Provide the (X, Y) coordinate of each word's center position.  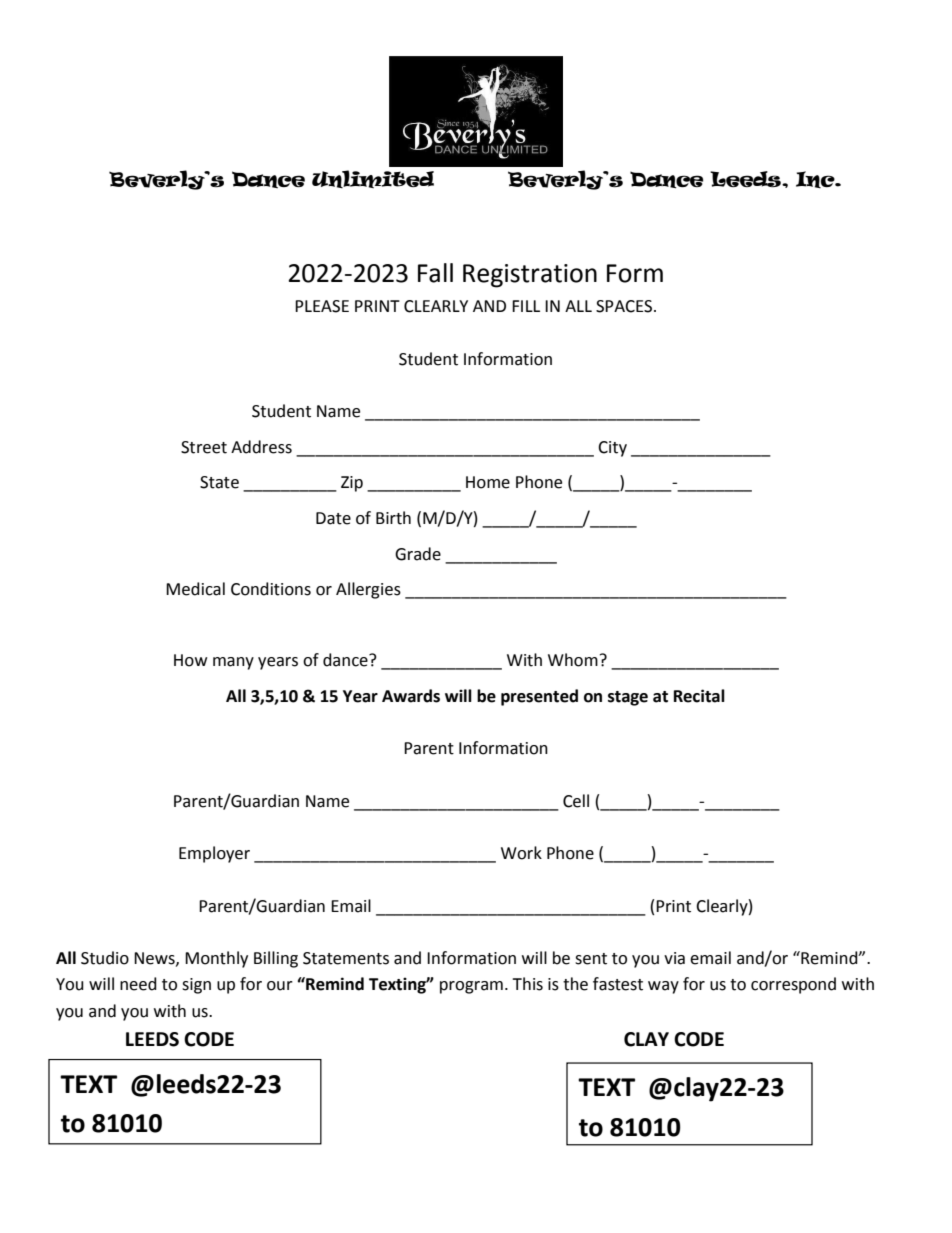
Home (488, 482)
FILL (526, 306)
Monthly (216, 959)
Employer (214, 854)
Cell (576, 801)
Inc (816, 179)
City (612, 449)
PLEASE (322, 306)
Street (204, 447)
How (190, 660)
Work (521, 853)
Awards (411, 696)
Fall (435, 273)
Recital (699, 696)
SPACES (625, 306)
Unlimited (373, 179)
